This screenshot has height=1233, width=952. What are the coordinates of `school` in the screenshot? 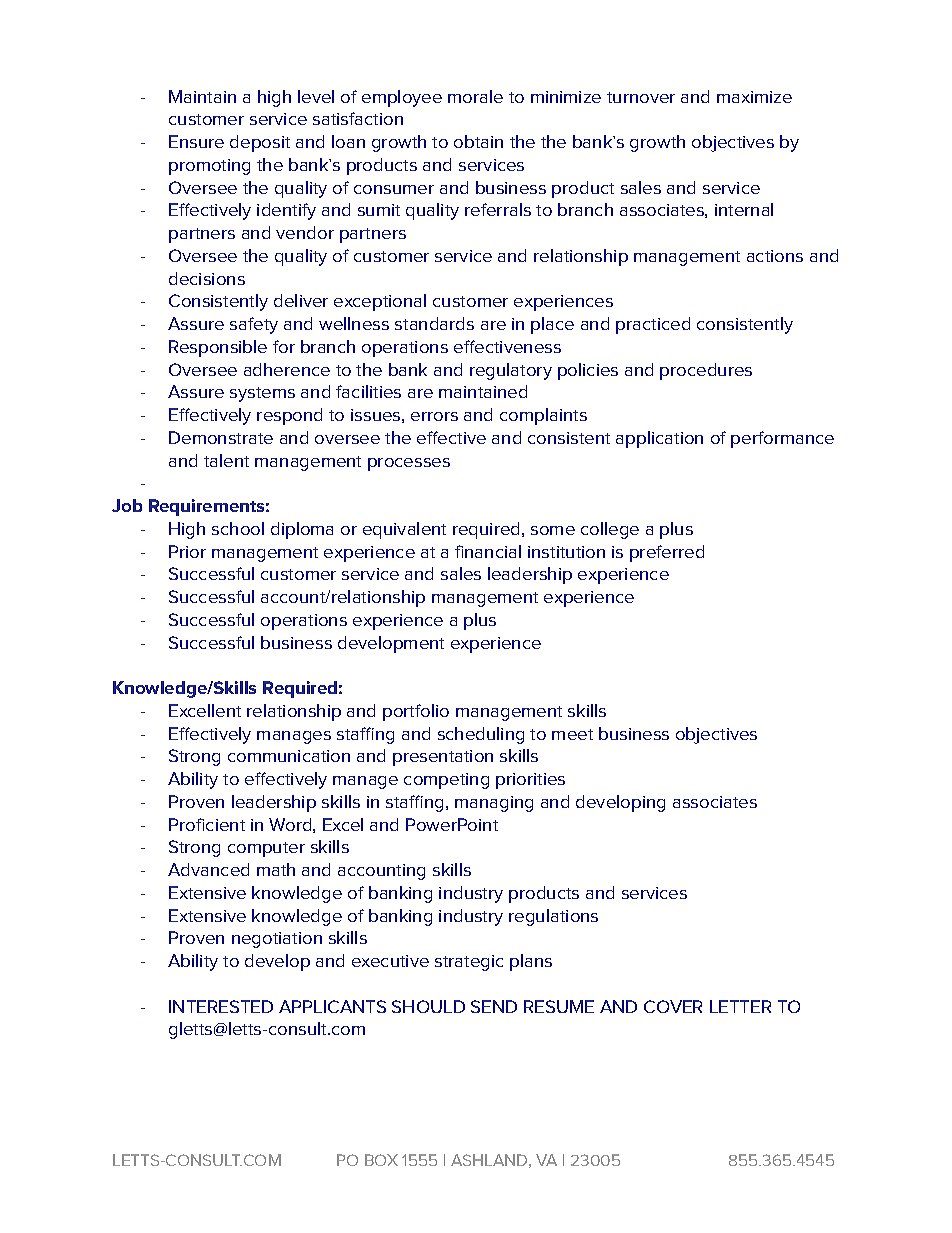 It's located at (238, 528).
